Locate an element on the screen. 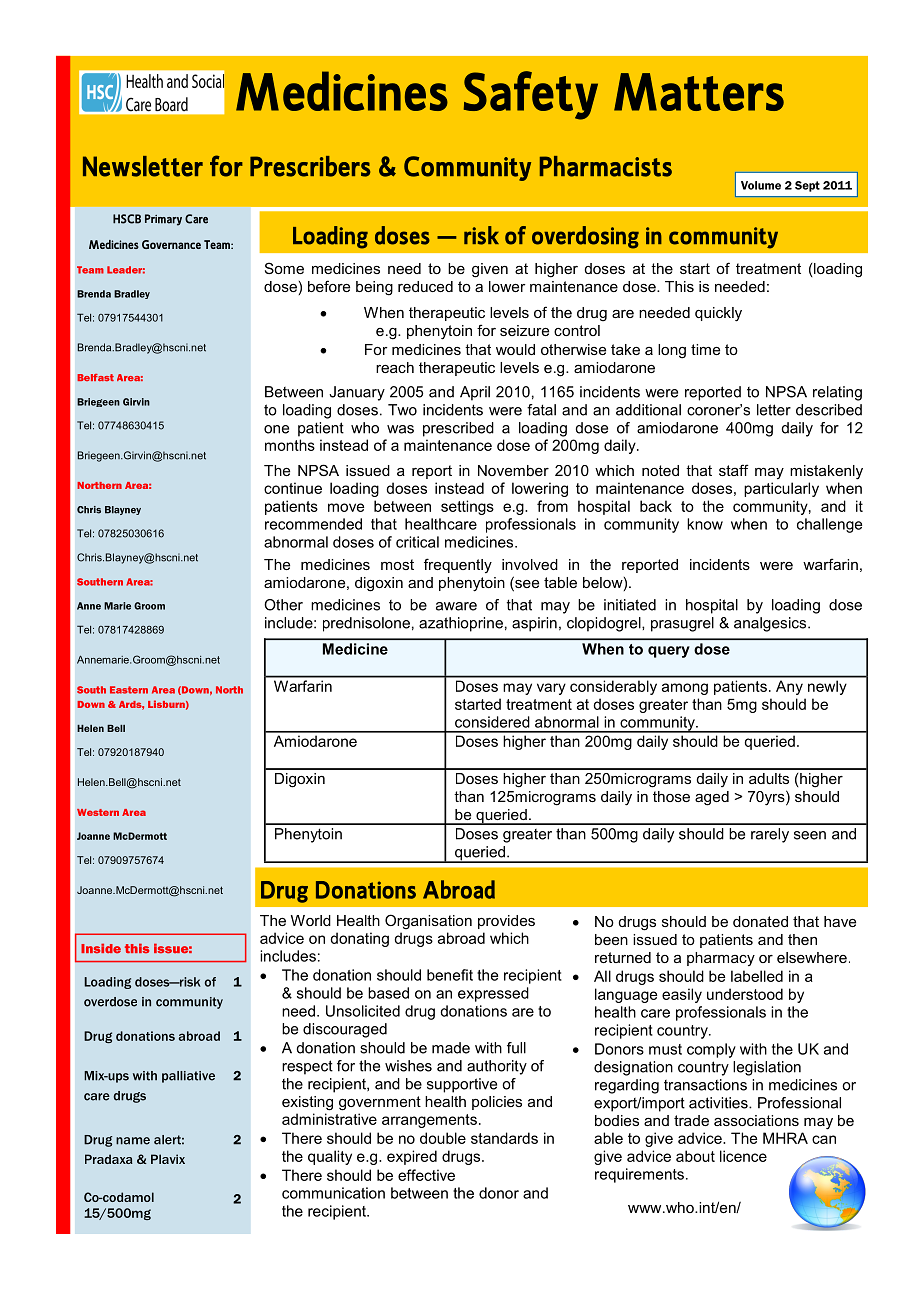  azathioprine is located at coordinates (461, 624).
